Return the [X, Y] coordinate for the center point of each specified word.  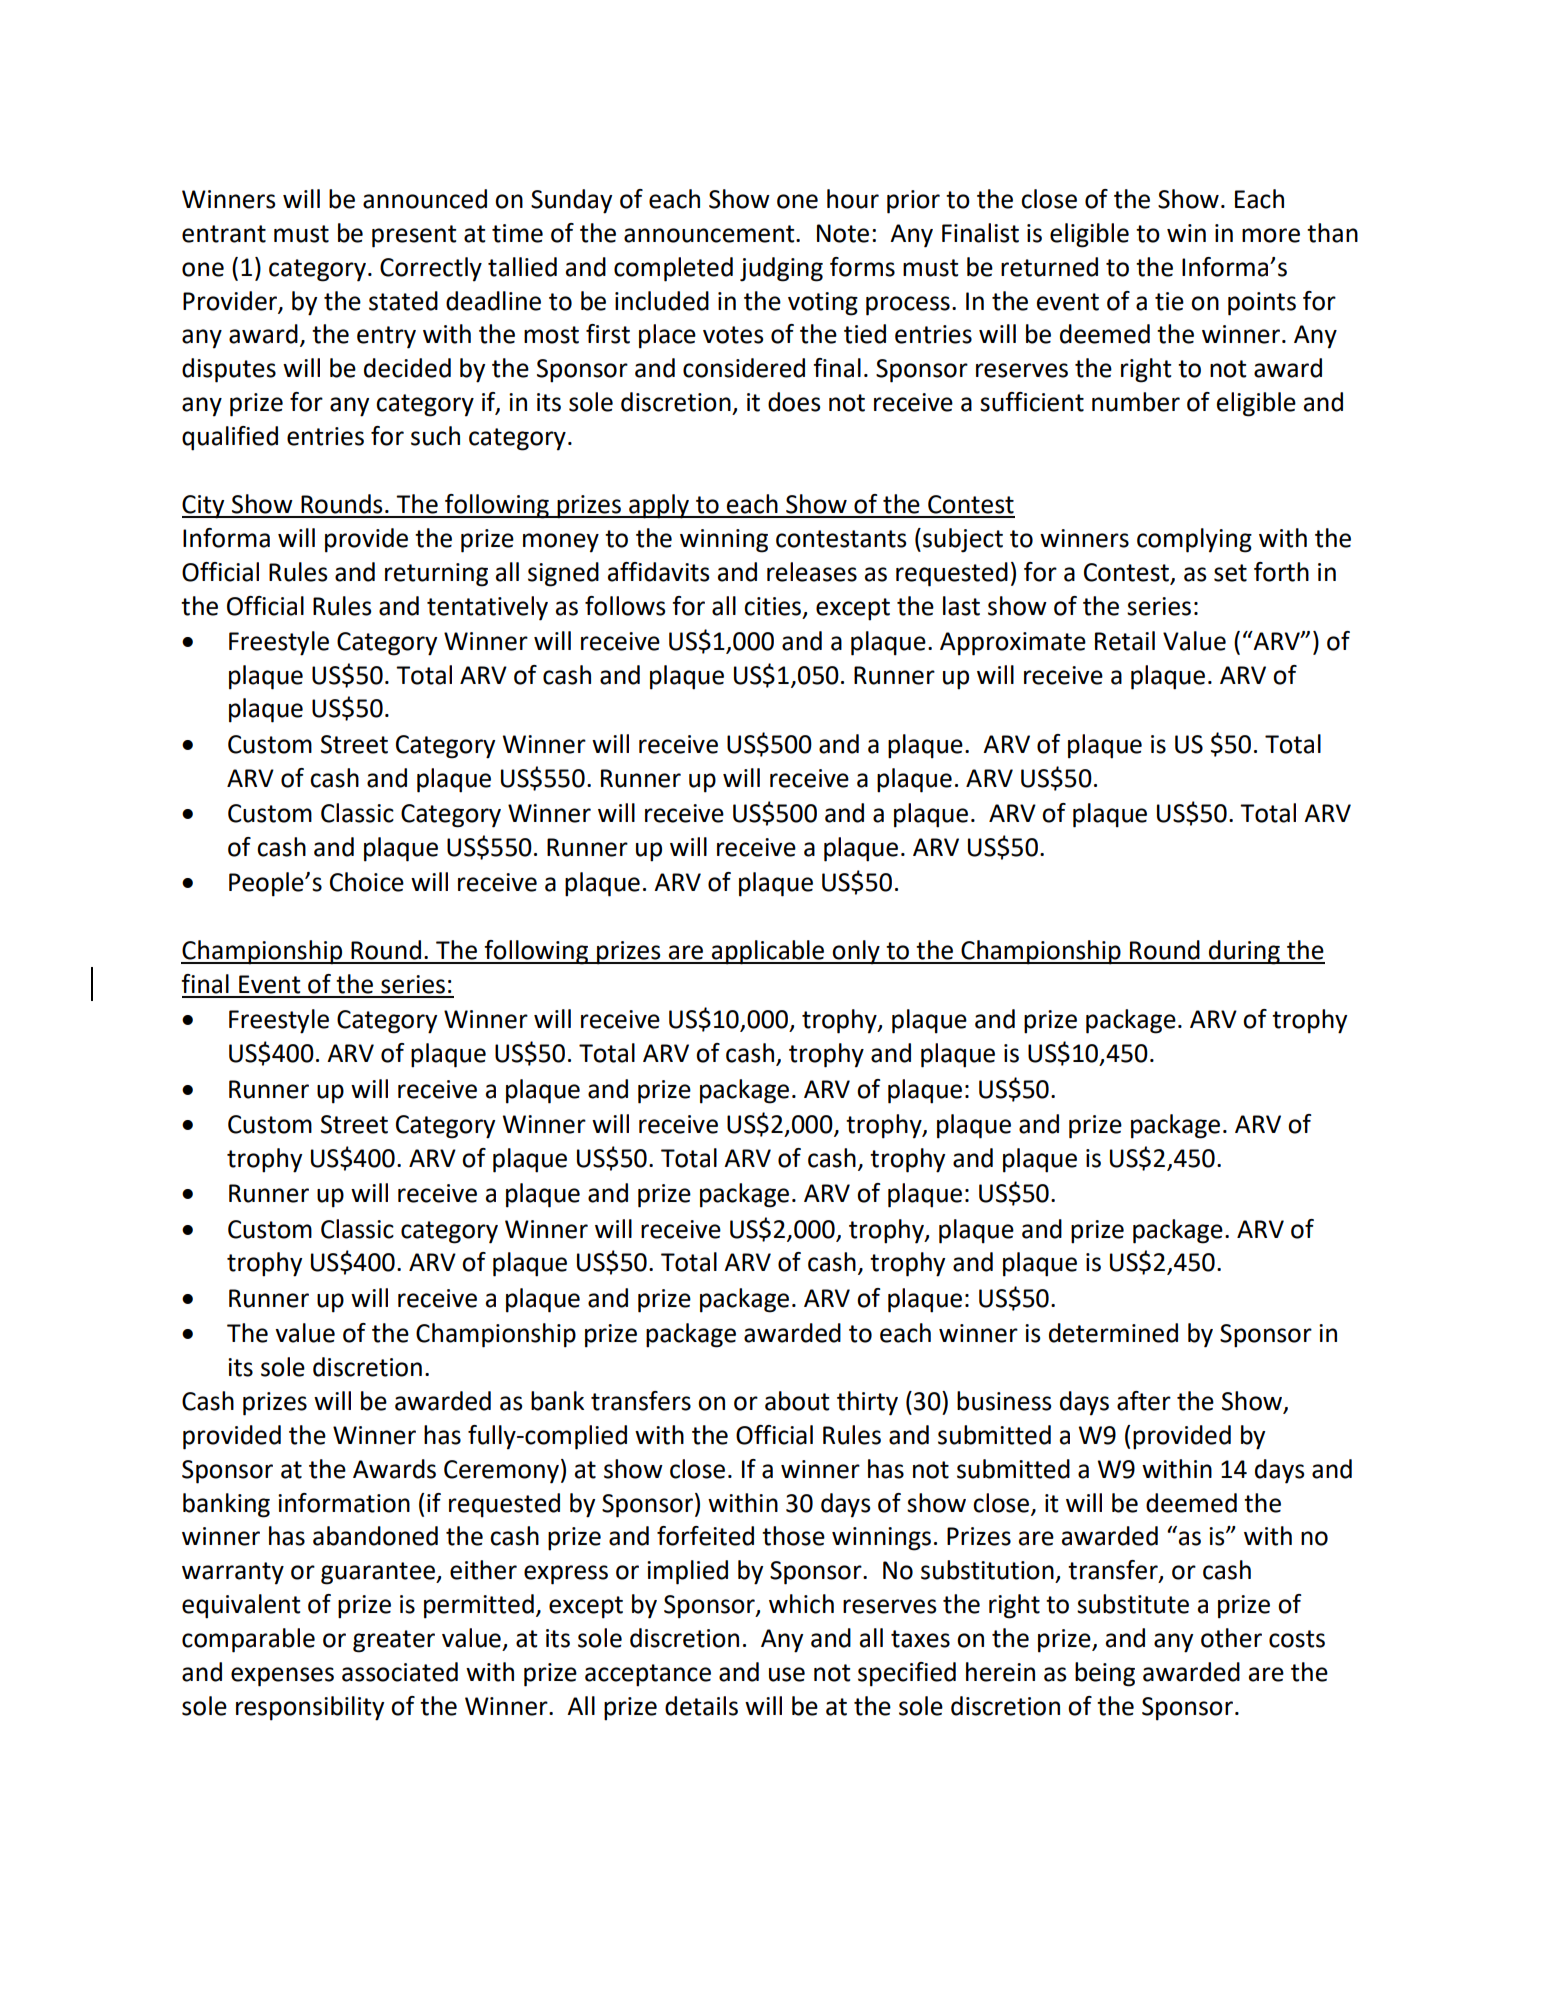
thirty [867, 1403]
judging [781, 269]
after [1144, 1401]
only [856, 952]
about [797, 1401]
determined [1113, 1333]
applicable [768, 952]
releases [812, 572]
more [1271, 235]
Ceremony [501, 1472]
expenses [282, 1677]
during [1244, 952]
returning [436, 575]
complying [1194, 540]
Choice [367, 882]
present [414, 236]
